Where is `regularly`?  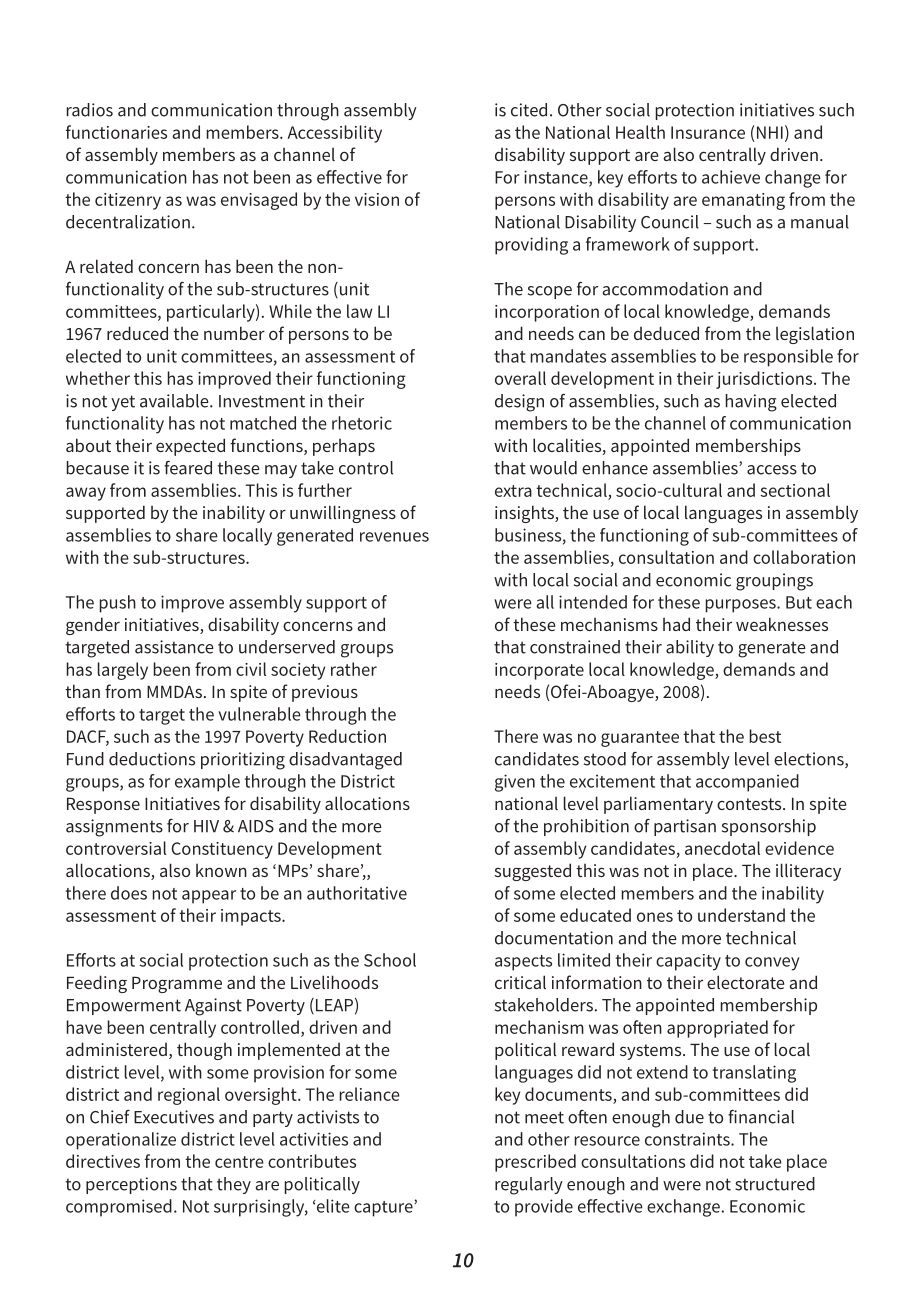
regularly is located at coordinates (529, 1186).
